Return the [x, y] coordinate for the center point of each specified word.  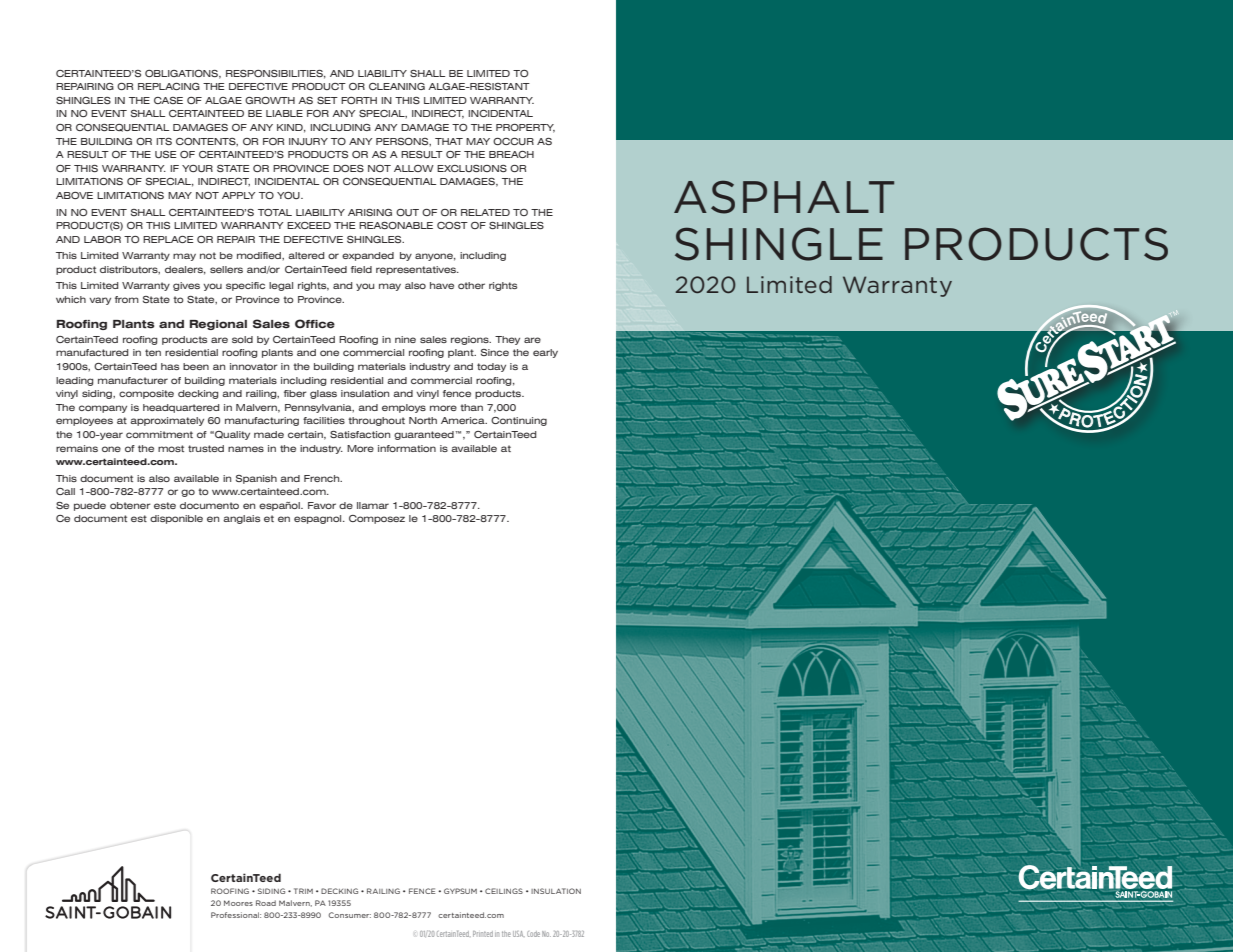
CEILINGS [504, 891]
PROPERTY [525, 128]
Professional [236, 915]
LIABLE [284, 113]
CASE [168, 100]
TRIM [303, 891]
